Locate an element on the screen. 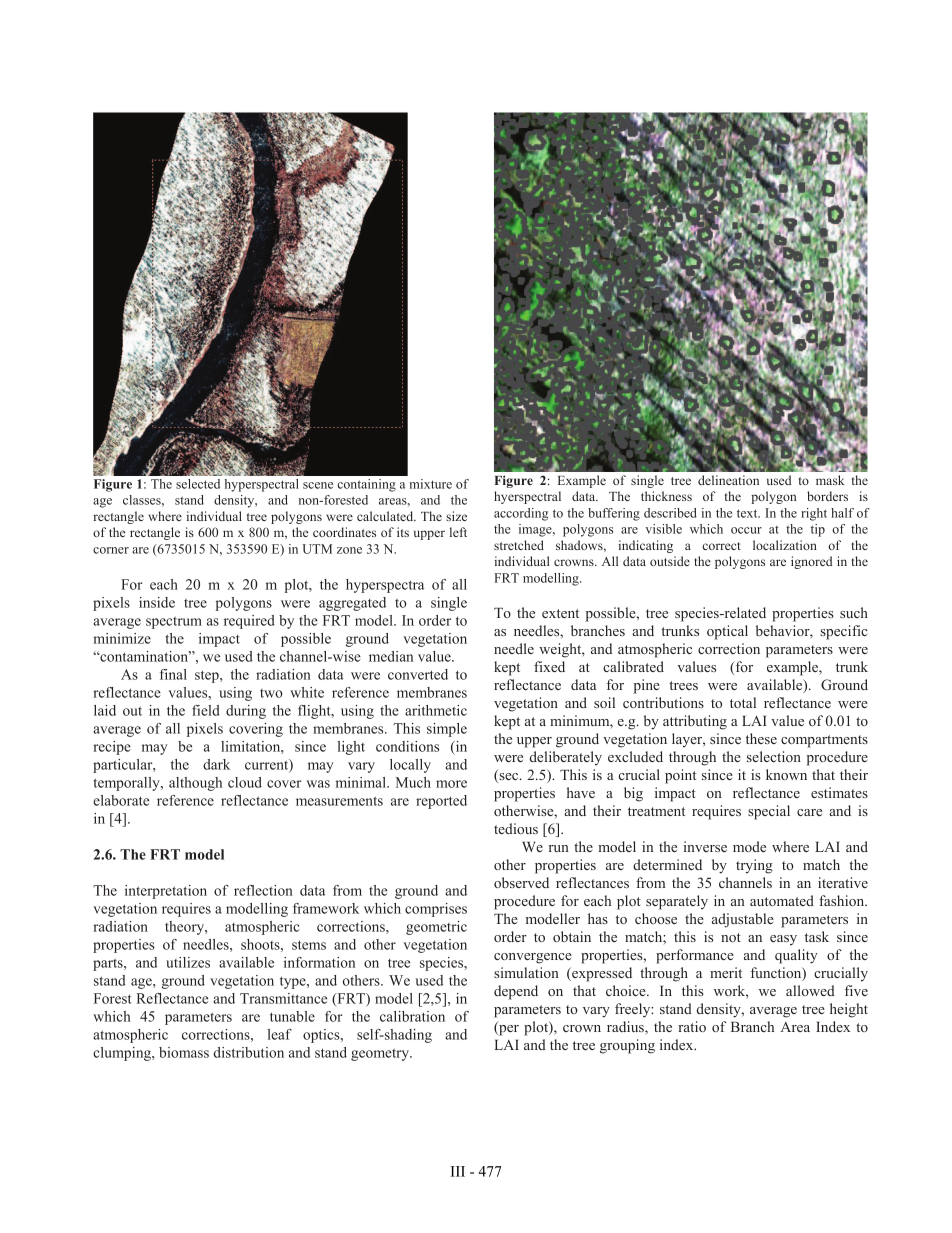 This screenshot has width=952, height=1233. grouping is located at coordinates (627, 1046).
